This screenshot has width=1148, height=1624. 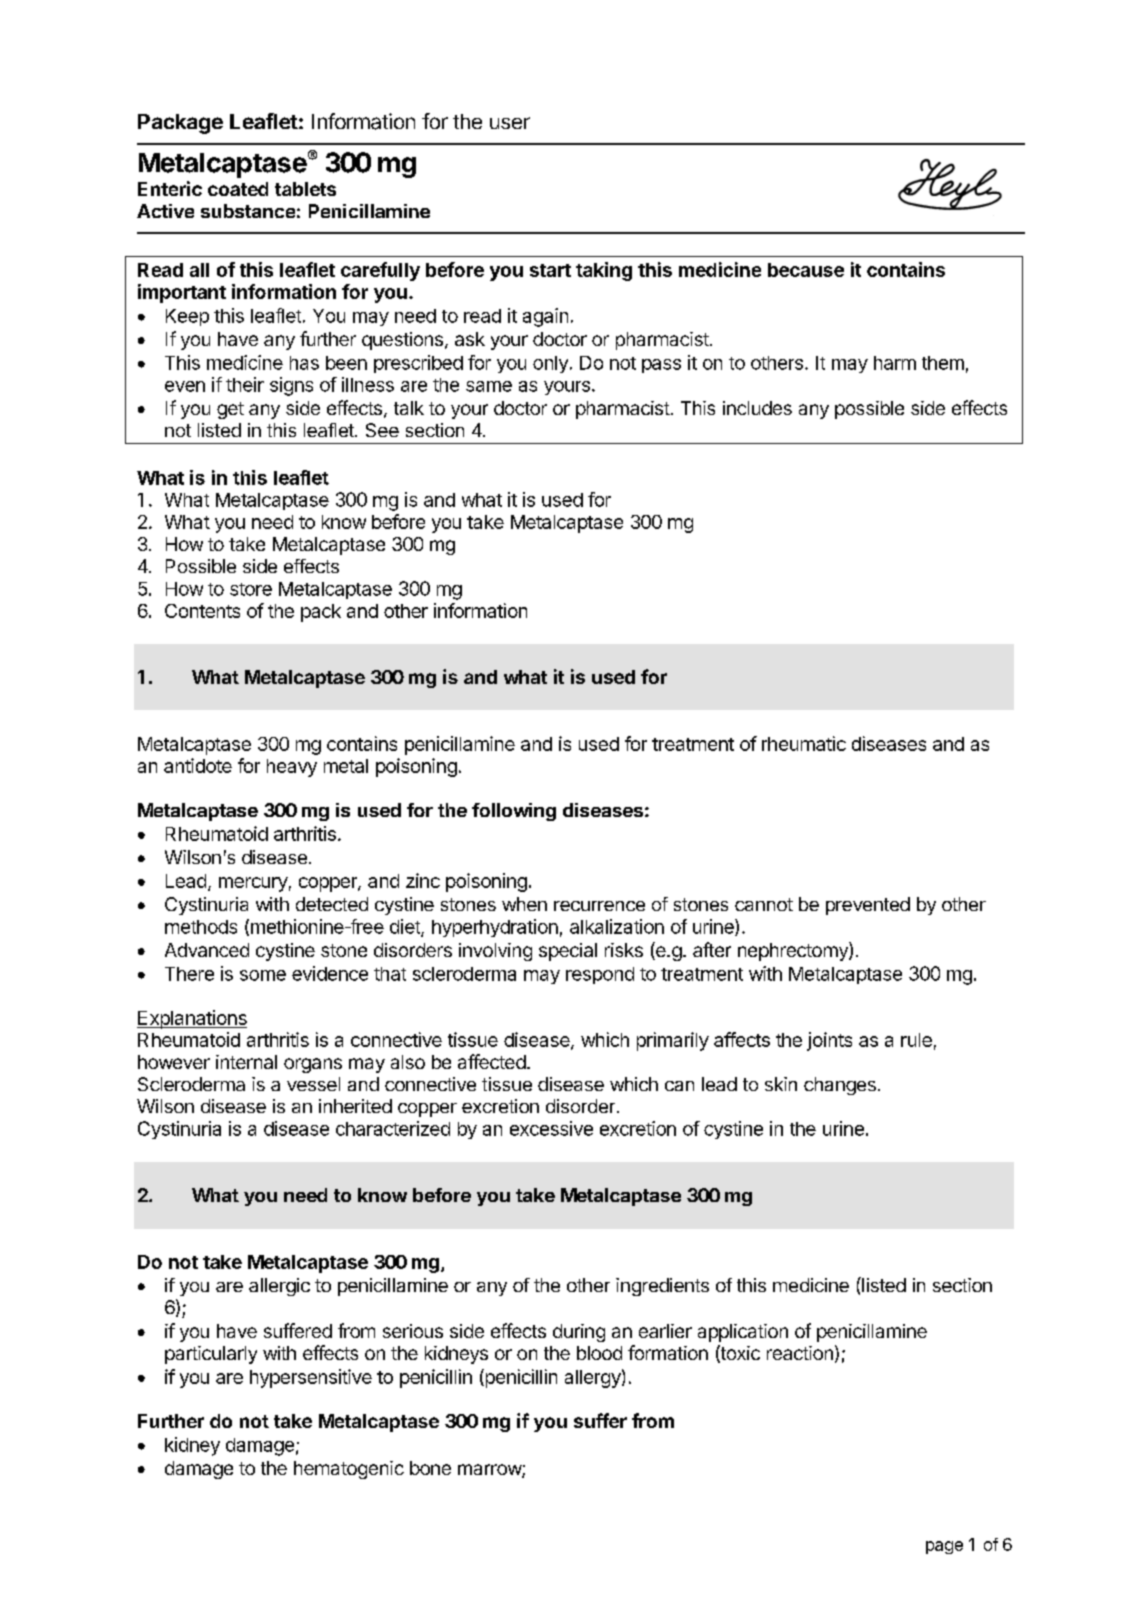 I want to click on hypersensitive, so click(x=311, y=1378).
